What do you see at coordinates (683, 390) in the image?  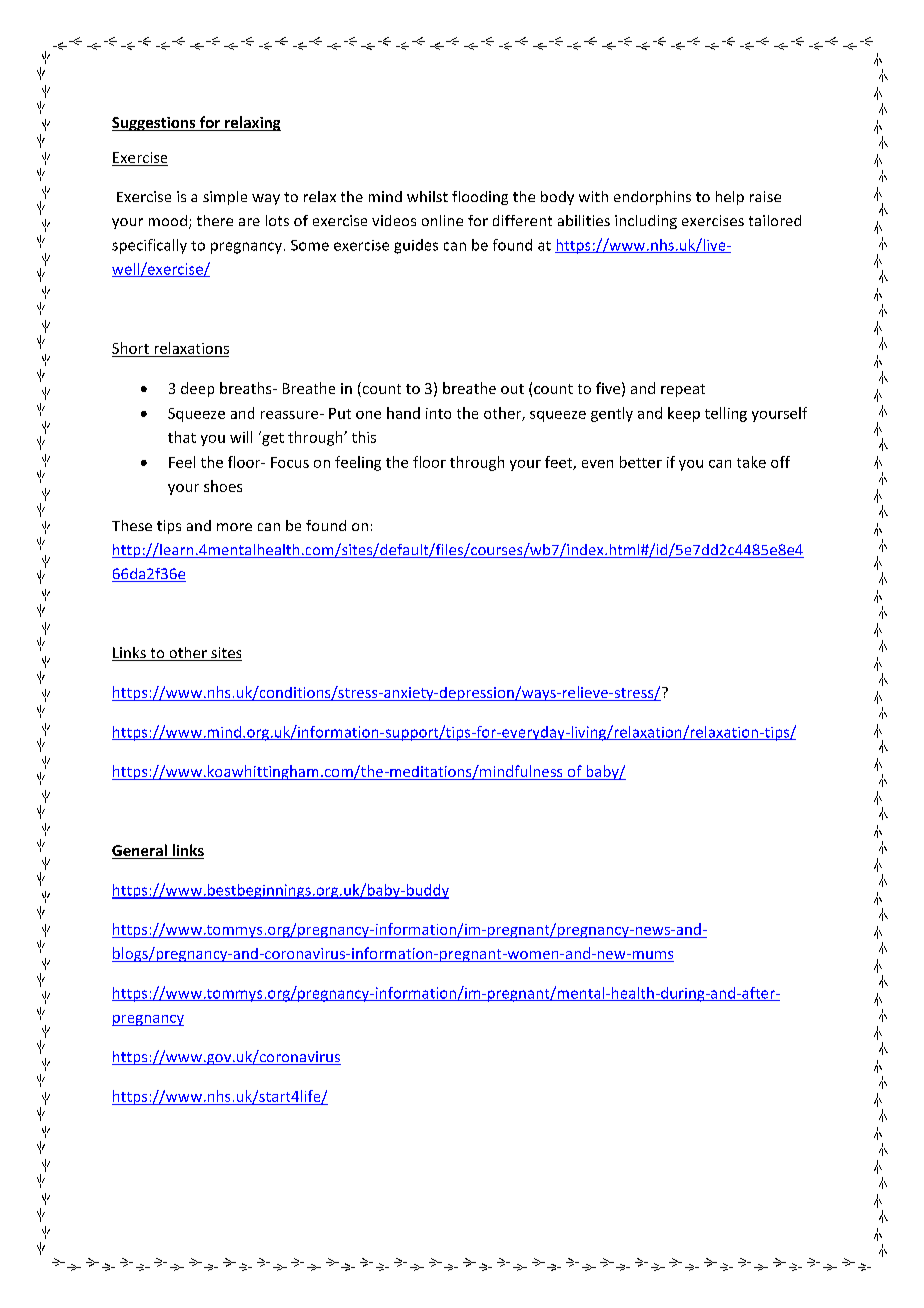 I see `repeat` at bounding box center [683, 390].
